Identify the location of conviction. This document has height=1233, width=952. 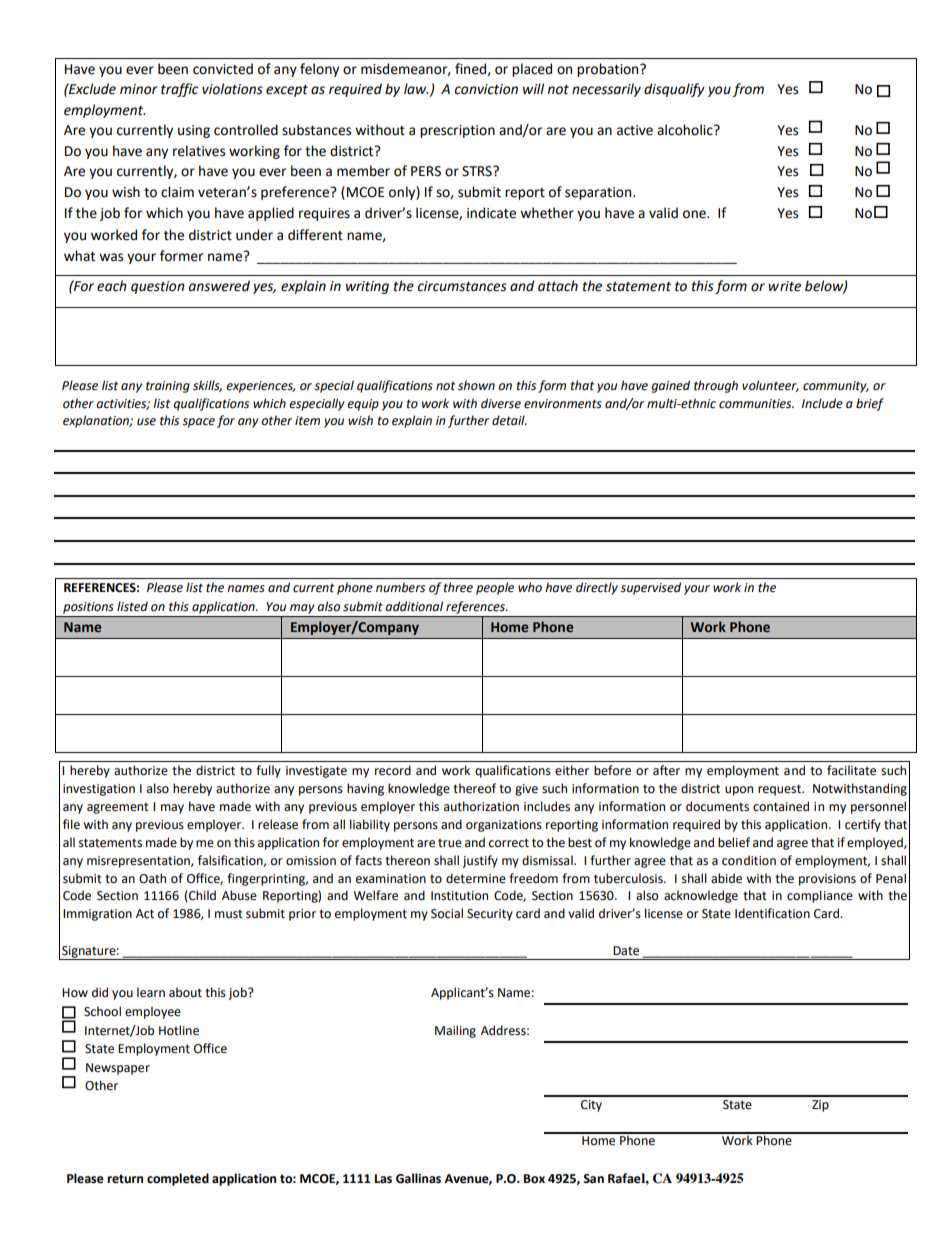
(486, 89).
